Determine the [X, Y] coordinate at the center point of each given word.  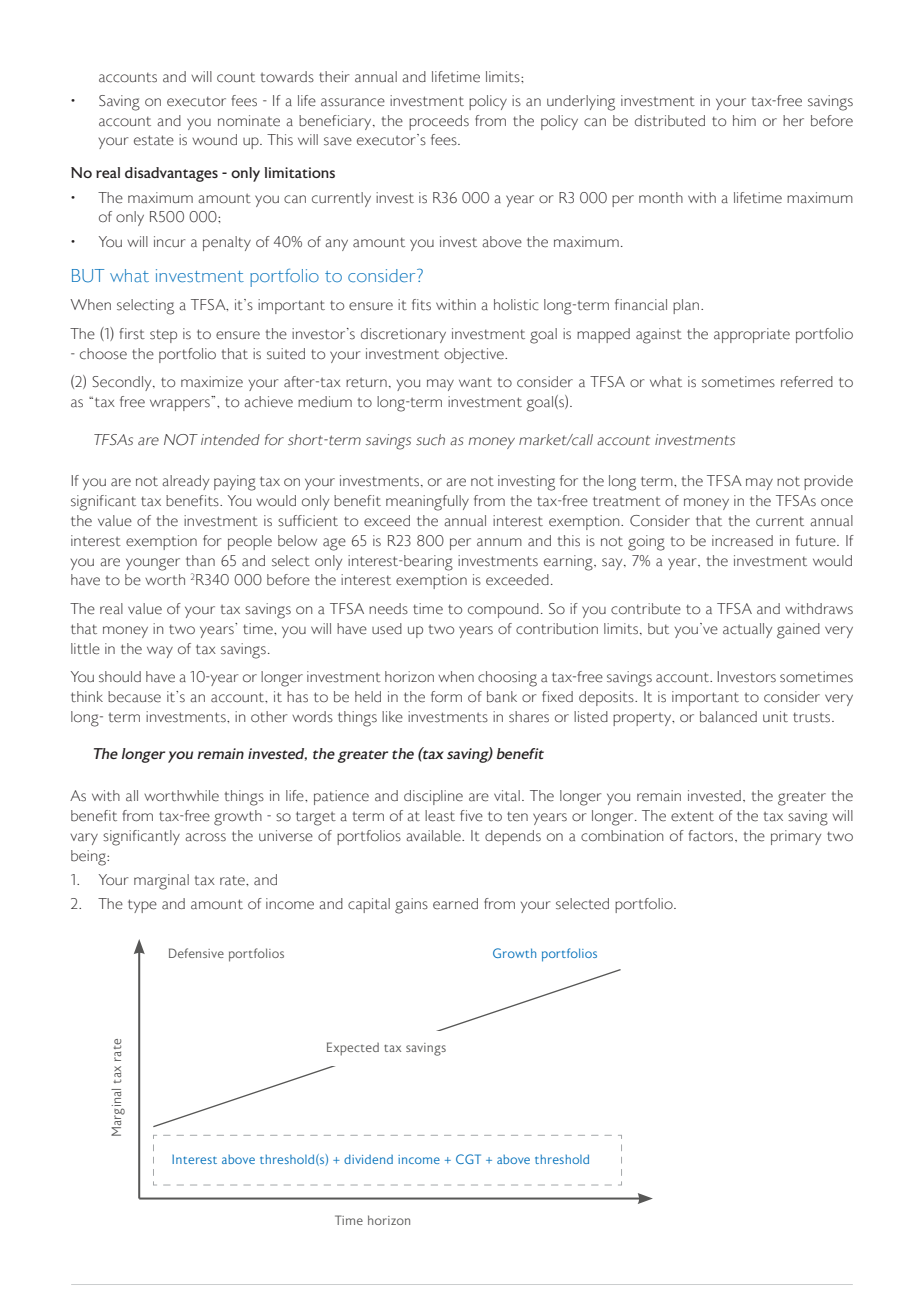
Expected [353, 1049]
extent [692, 816]
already [185, 482]
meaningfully [427, 503]
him [744, 120]
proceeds [439, 122]
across [205, 837]
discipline [433, 797]
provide [828, 482]
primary [796, 837]
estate [154, 140]
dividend [368, 1159]
